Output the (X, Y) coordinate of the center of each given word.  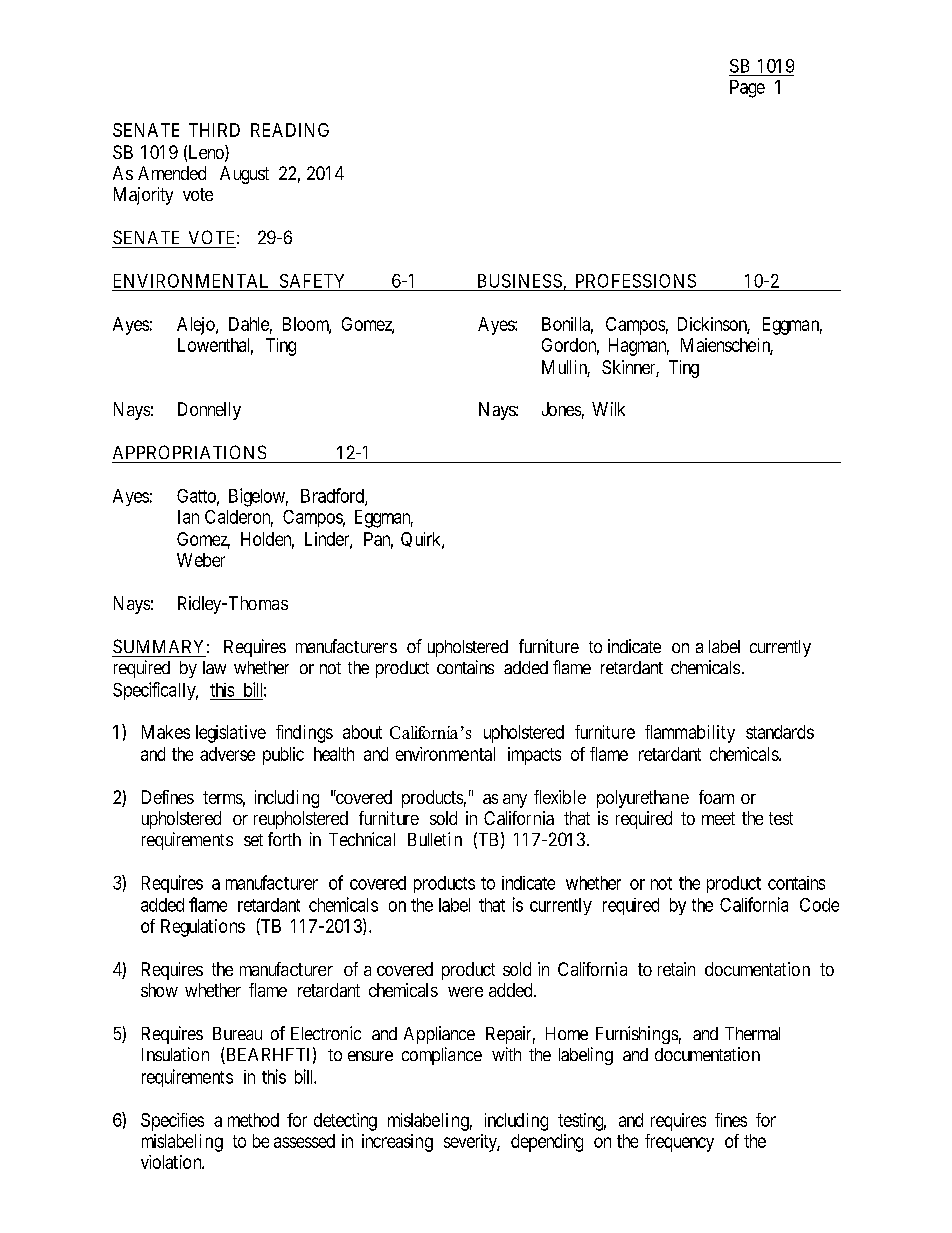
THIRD (214, 130)
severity (472, 1143)
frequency (679, 1143)
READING (290, 130)
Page (747, 89)
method (253, 1120)
